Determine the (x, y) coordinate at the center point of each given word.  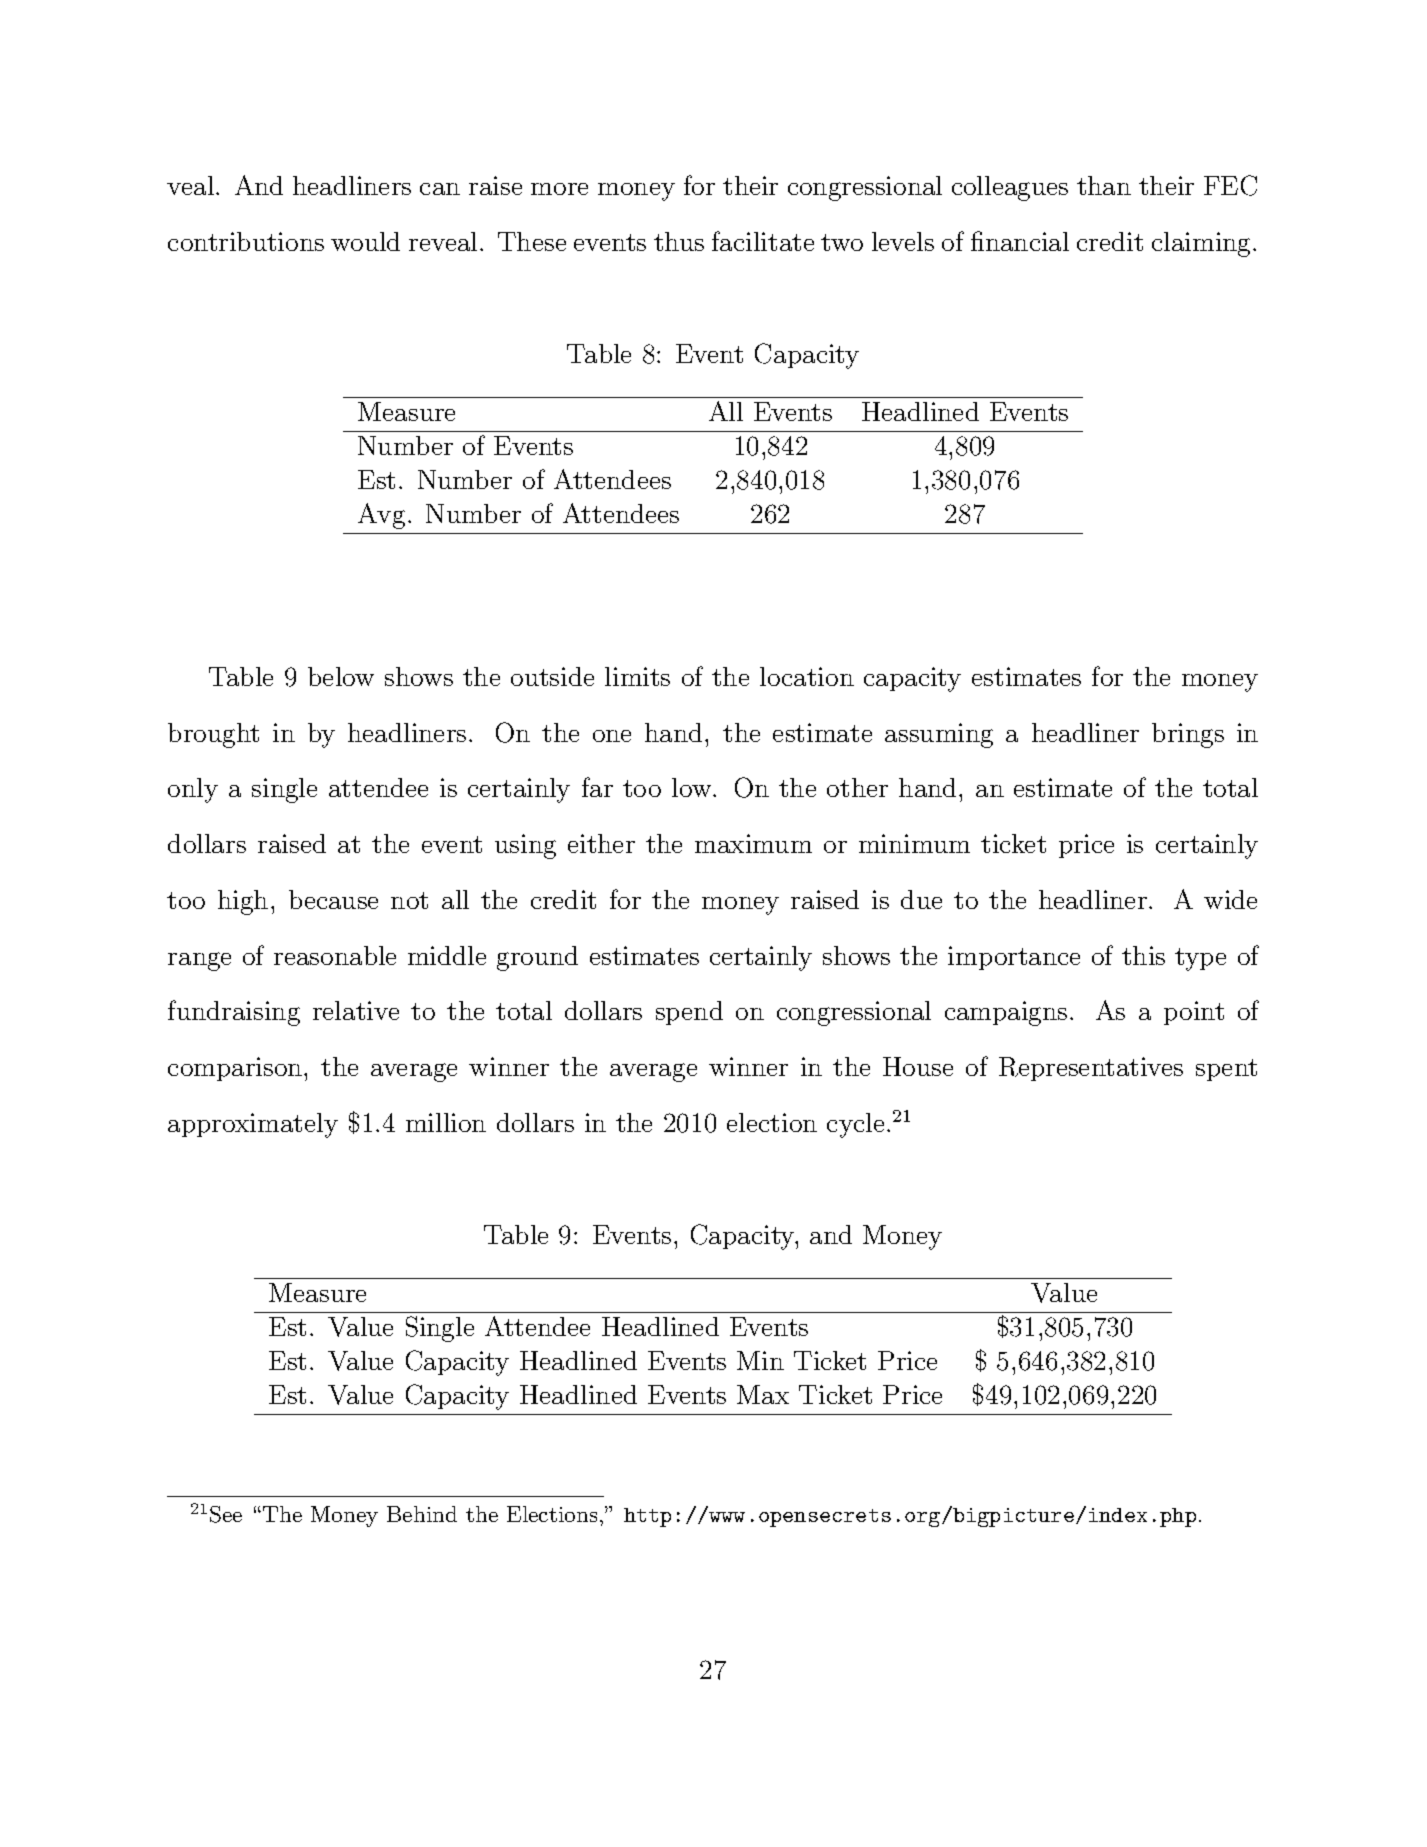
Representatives (1091, 1069)
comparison (236, 1069)
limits (637, 676)
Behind (422, 1514)
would (365, 241)
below (341, 676)
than (1104, 185)
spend (689, 1013)
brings (1188, 735)
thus (679, 241)
